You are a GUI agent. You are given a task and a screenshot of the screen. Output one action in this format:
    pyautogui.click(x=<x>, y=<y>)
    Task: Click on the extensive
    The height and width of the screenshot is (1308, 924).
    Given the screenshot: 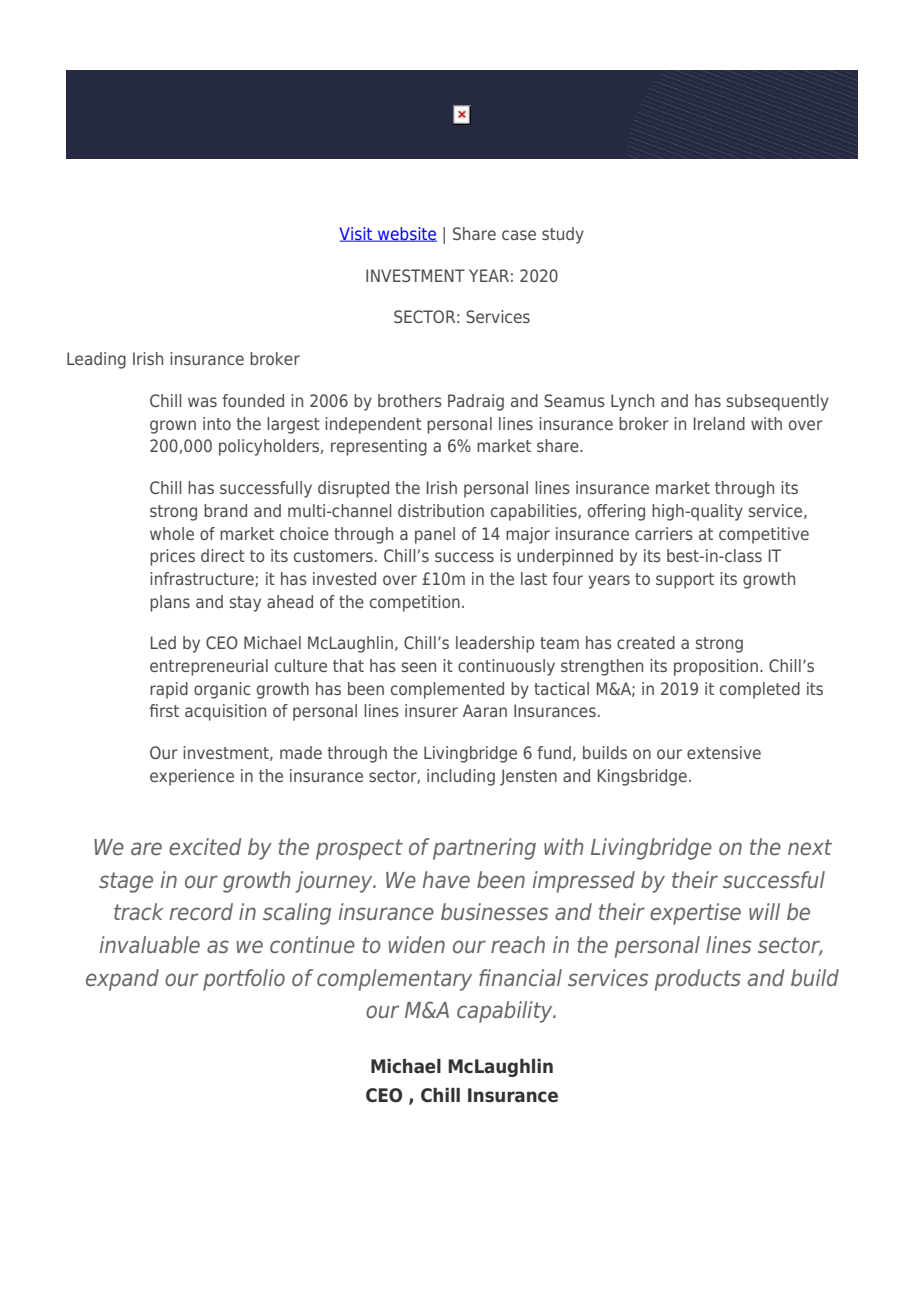 What is the action you would take?
    pyautogui.click(x=724, y=752)
